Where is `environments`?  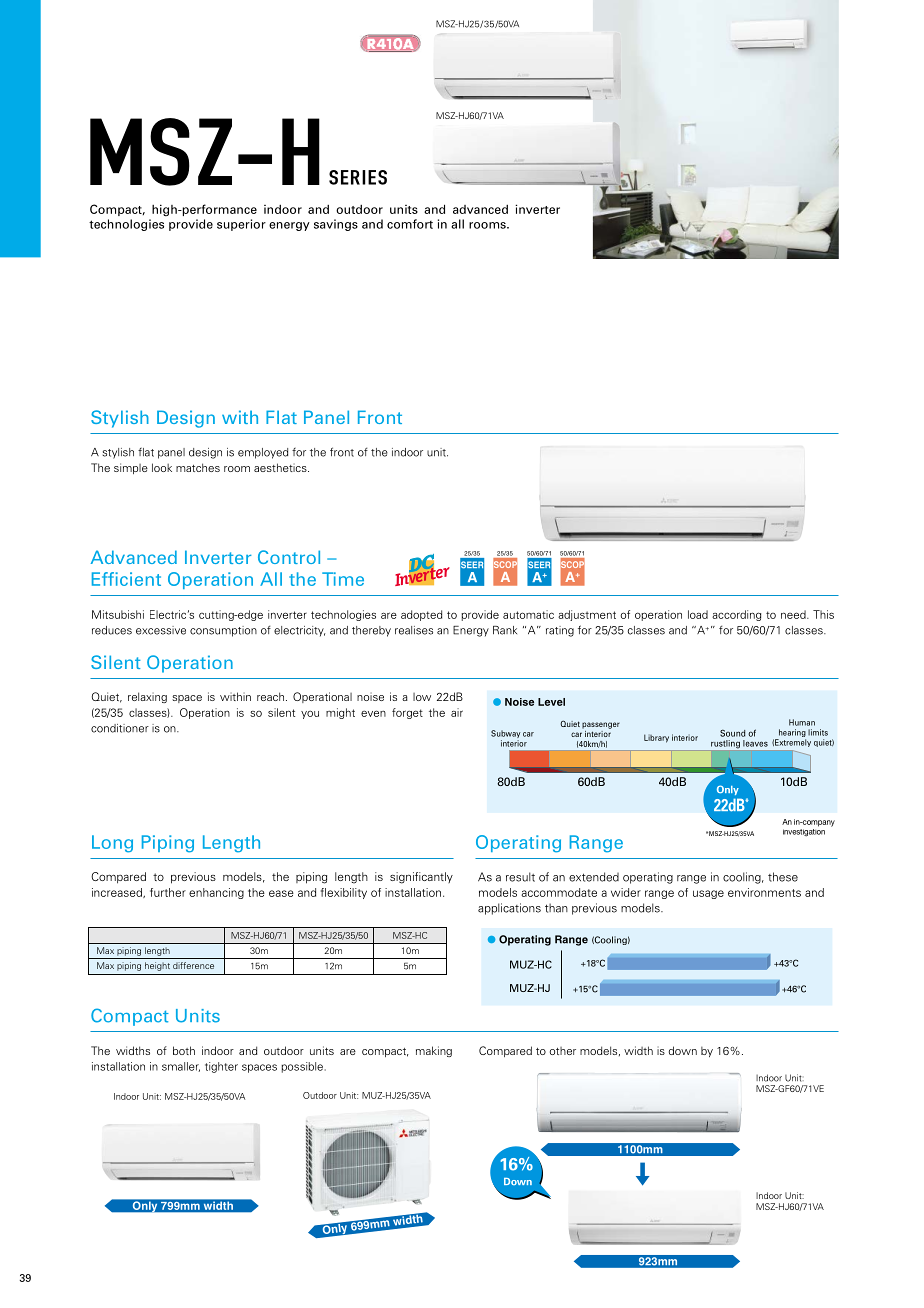
environments is located at coordinates (764, 892).
